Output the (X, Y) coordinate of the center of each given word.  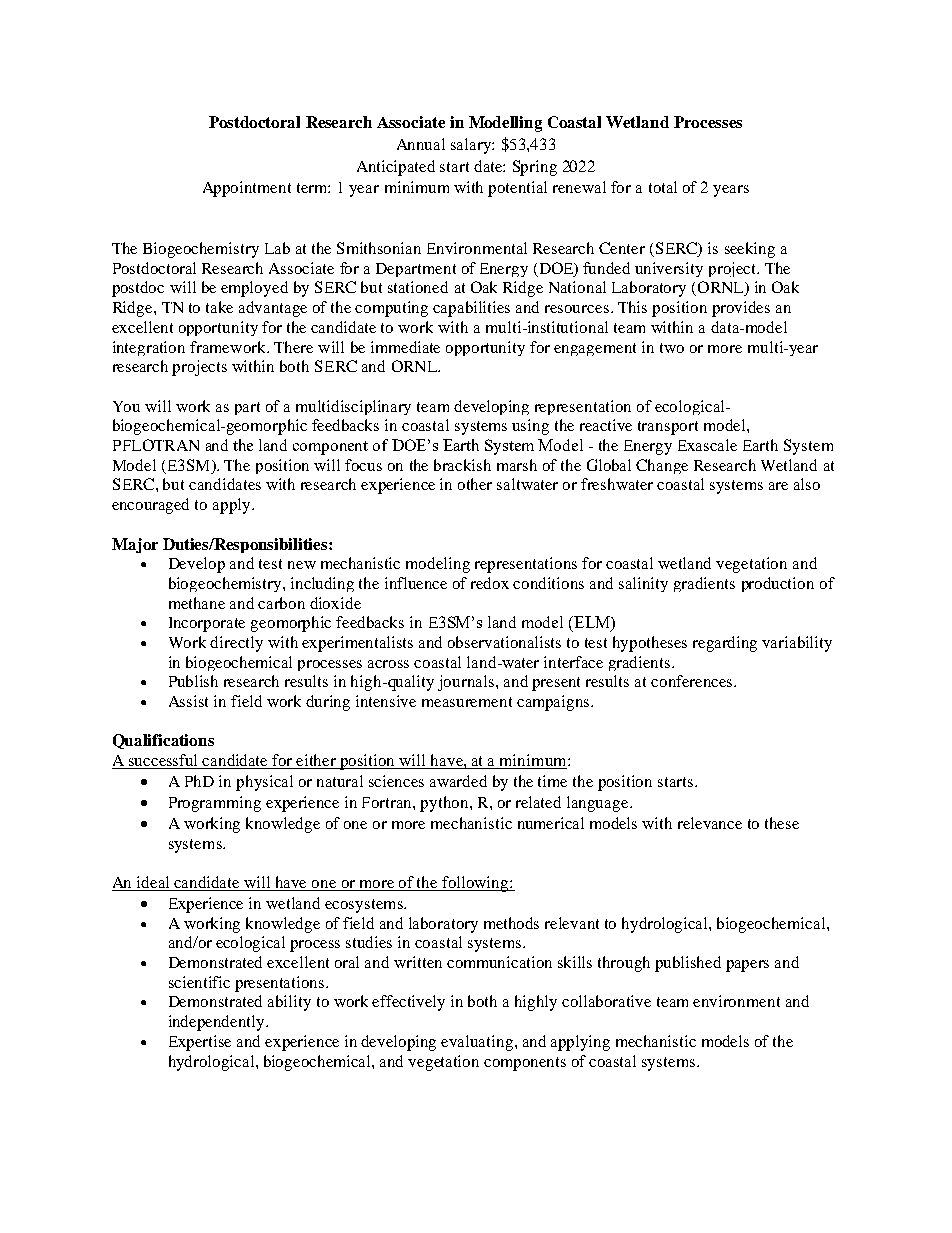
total (663, 187)
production (778, 584)
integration (149, 348)
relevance (710, 823)
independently (218, 1023)
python (445, 804)
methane (197, 603)
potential (517, 189)
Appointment (247, 189)
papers (747, 966)
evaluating (478, 1043)
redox (490, 583)
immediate (405, 347)
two (672, 348)
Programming (215, 804)
